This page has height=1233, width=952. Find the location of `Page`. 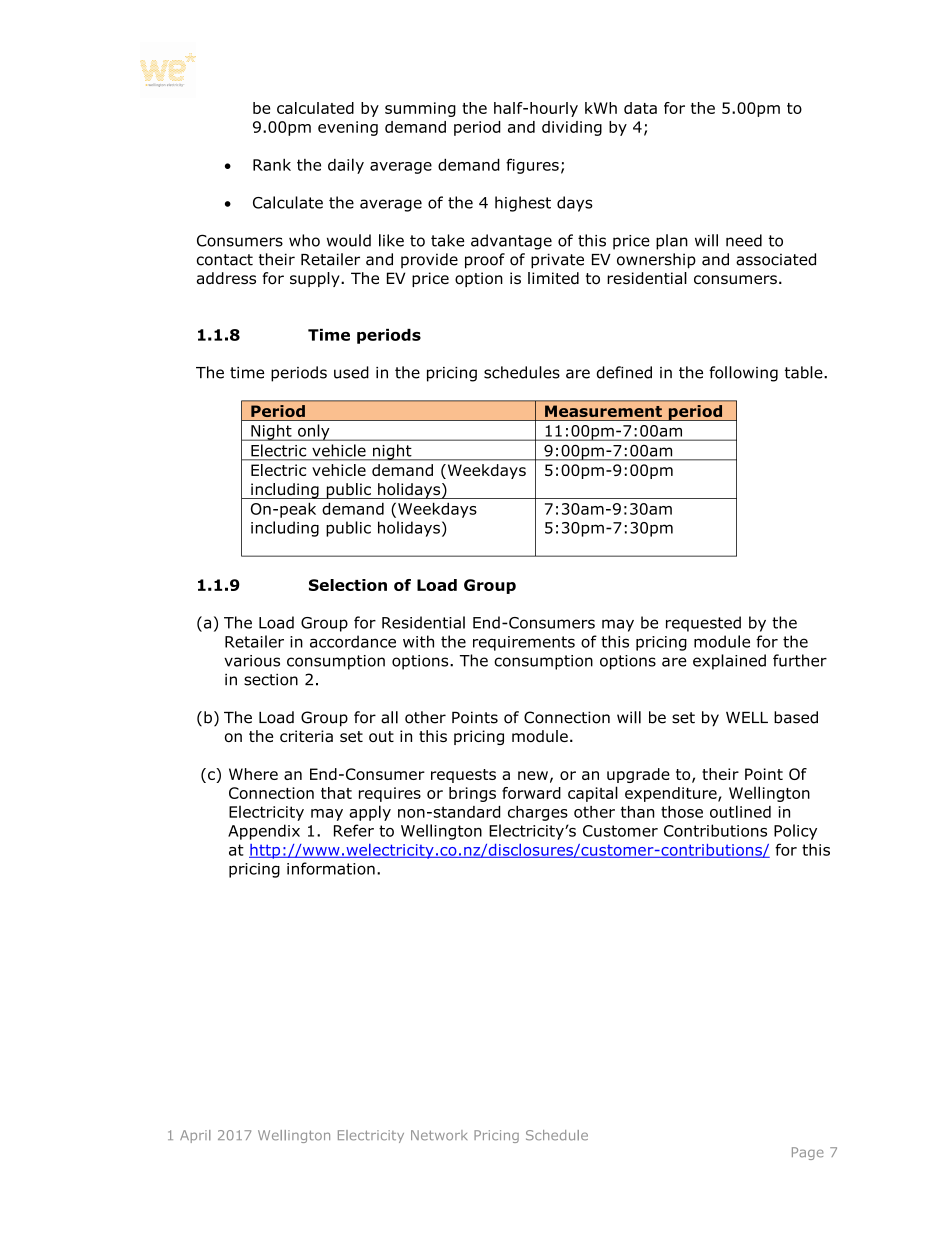

Page is located at coordinates (808, 1153).
